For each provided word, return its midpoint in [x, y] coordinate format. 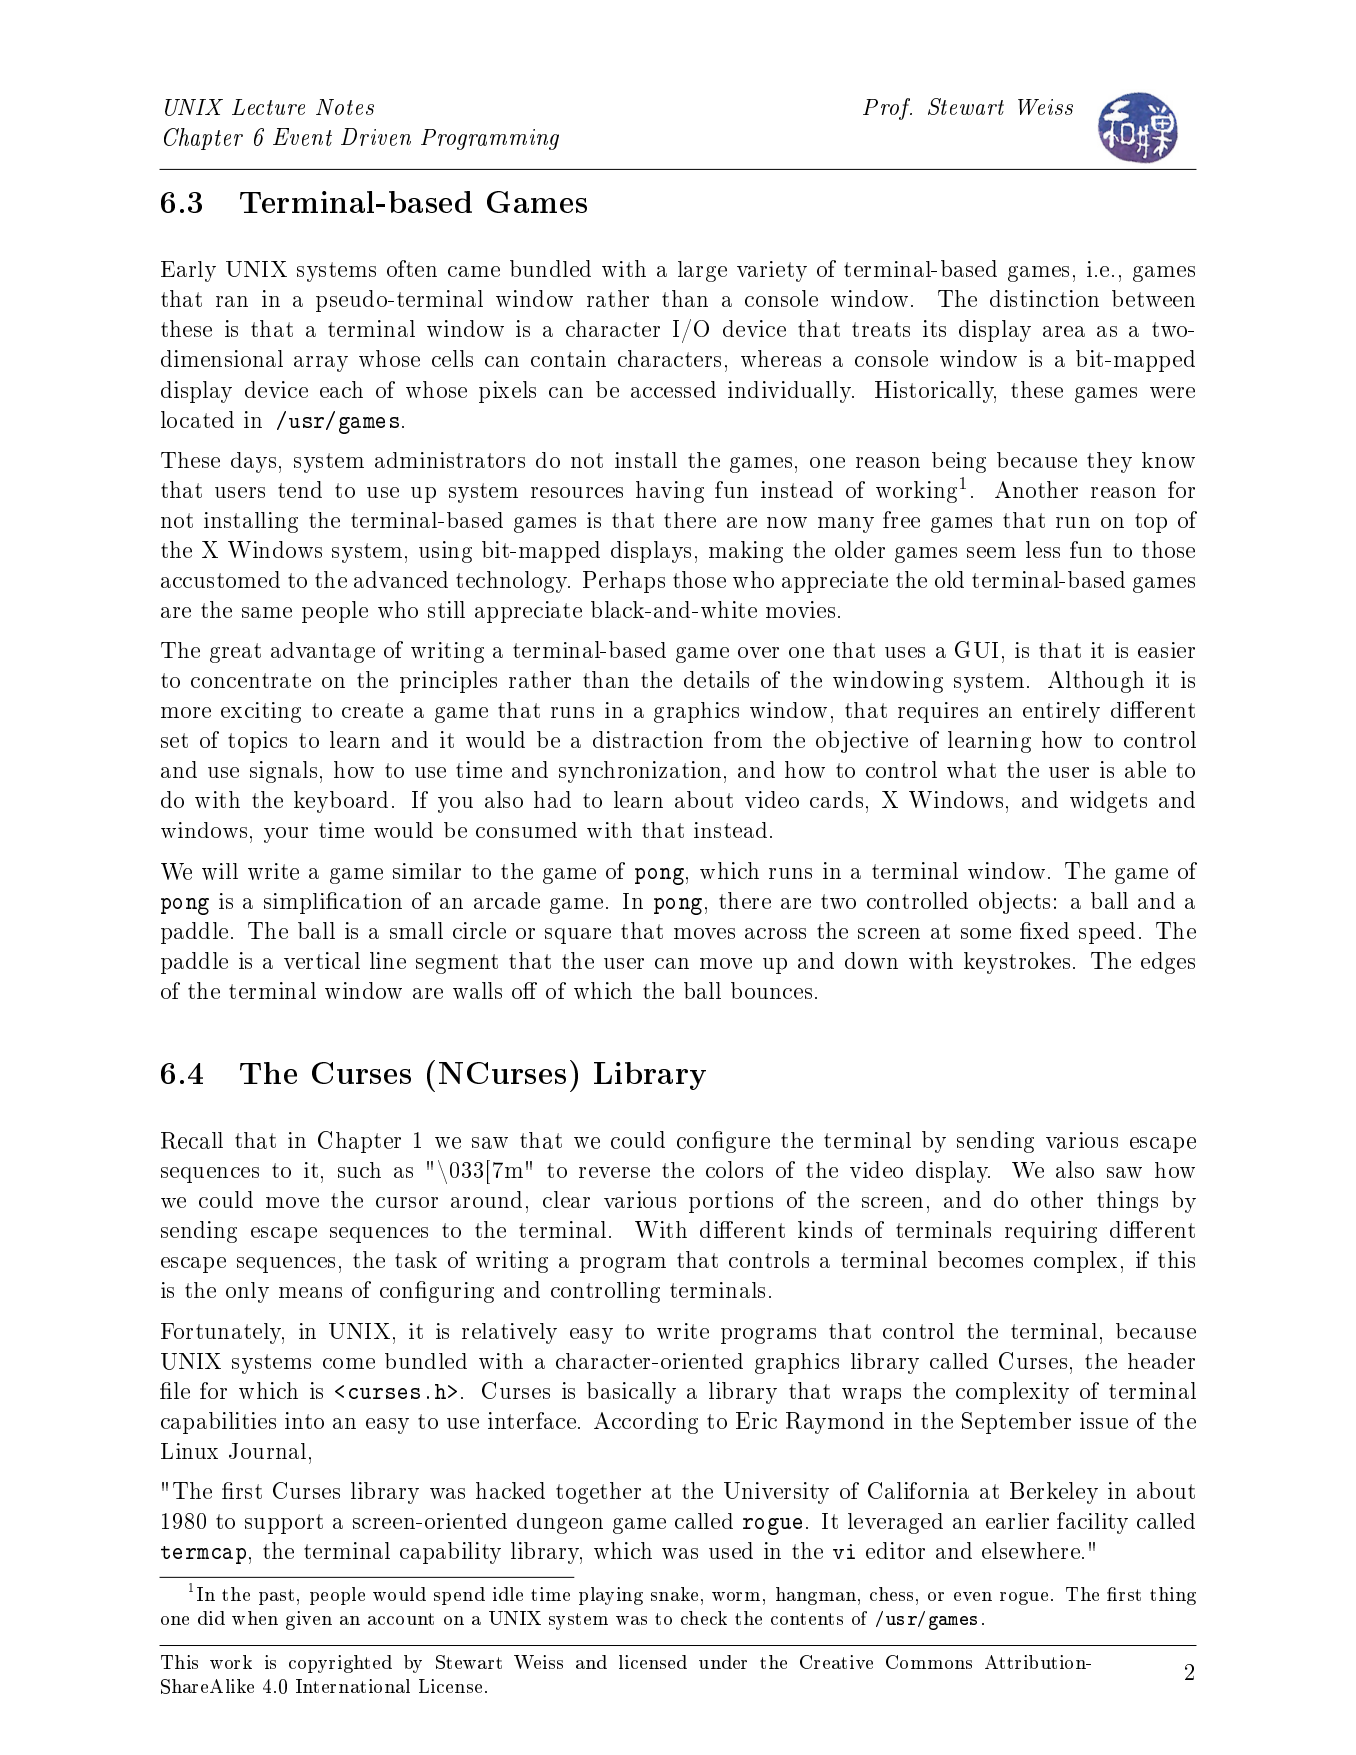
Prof [887, 109]
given [309, 1620]
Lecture [268, 107]
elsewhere [1031, 1550]
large [702, 271]
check [704, 1618]
